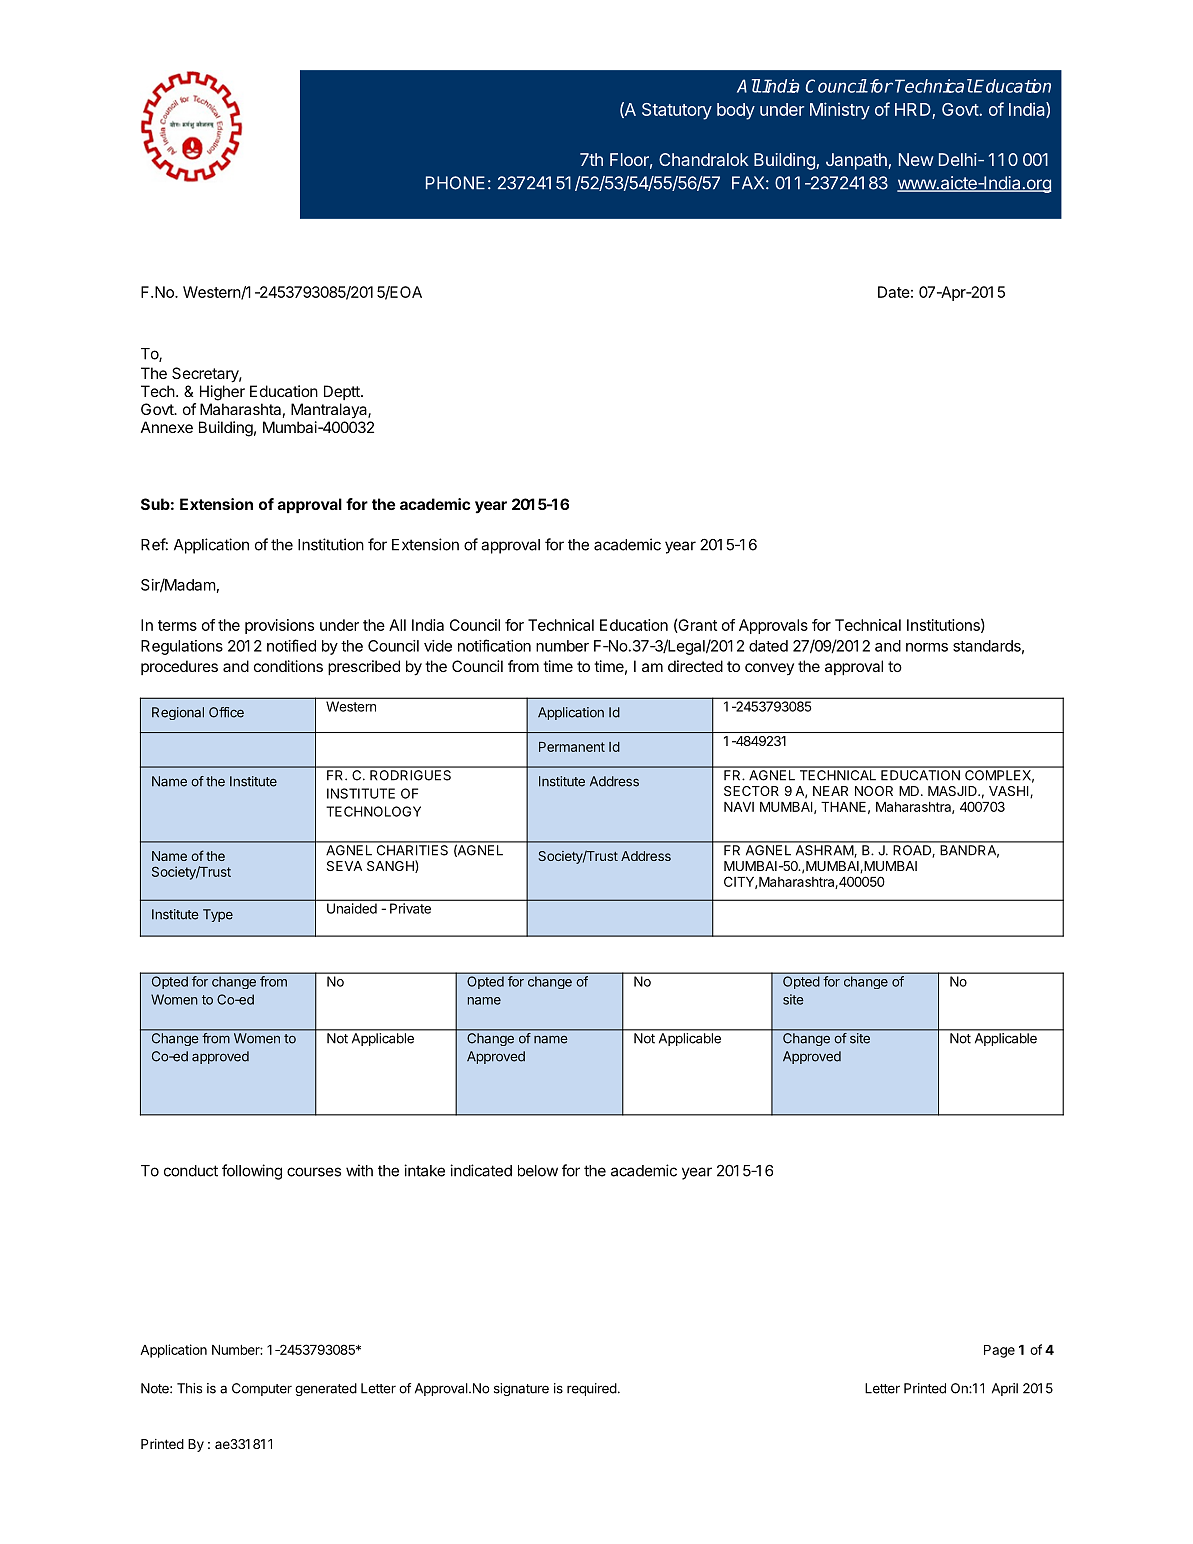  I want to click on Statutory, so click(677, 111).
